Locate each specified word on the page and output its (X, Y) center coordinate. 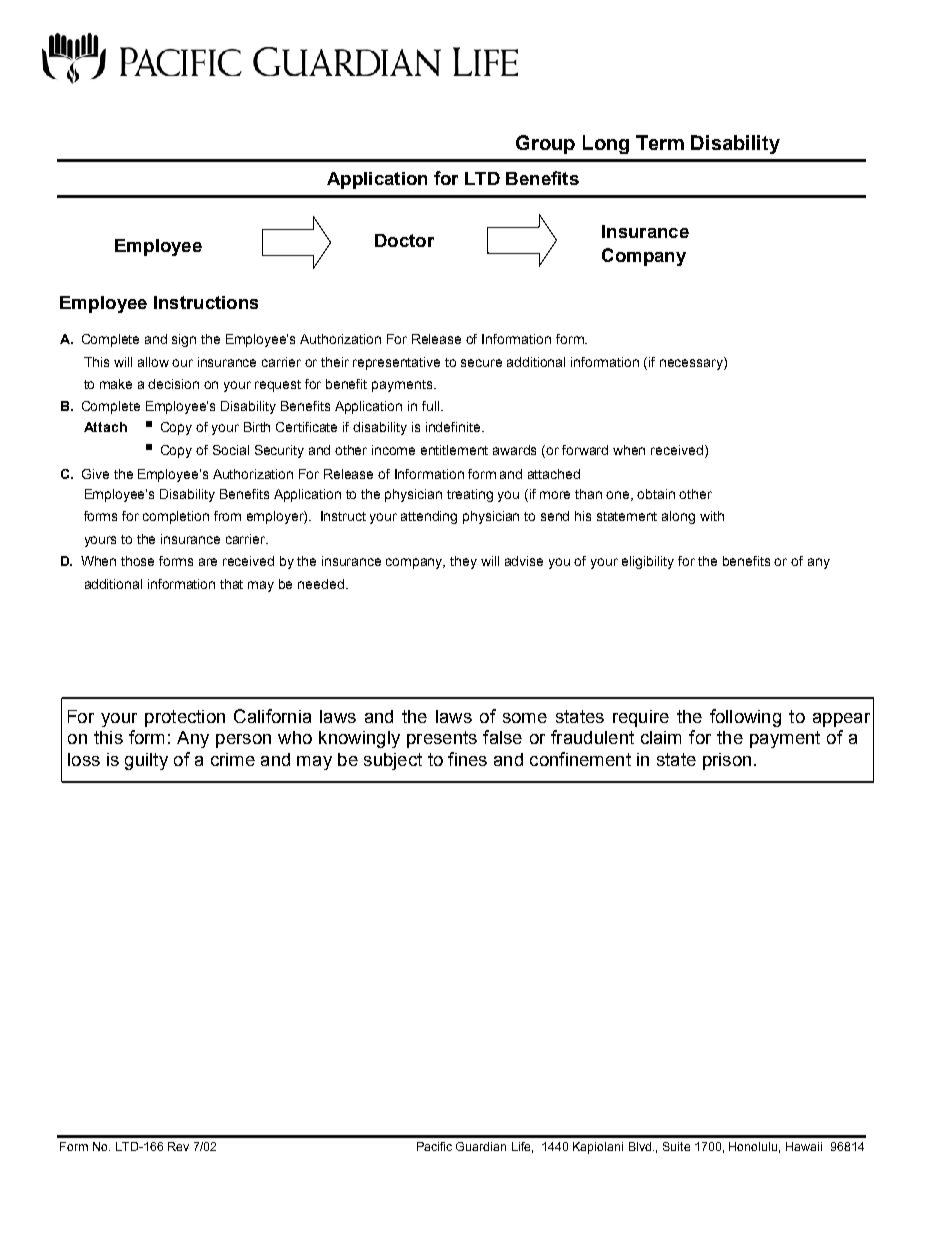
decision (173, 384)
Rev (178, 1146)
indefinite (454, 427)
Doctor (404, 240)
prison (727, 761)
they (463, 562)
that (231, 584)
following (745, 718)
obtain (656, 494)
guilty (146, 761)
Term (660, 142)
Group (545, 144)
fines (467, 759)
